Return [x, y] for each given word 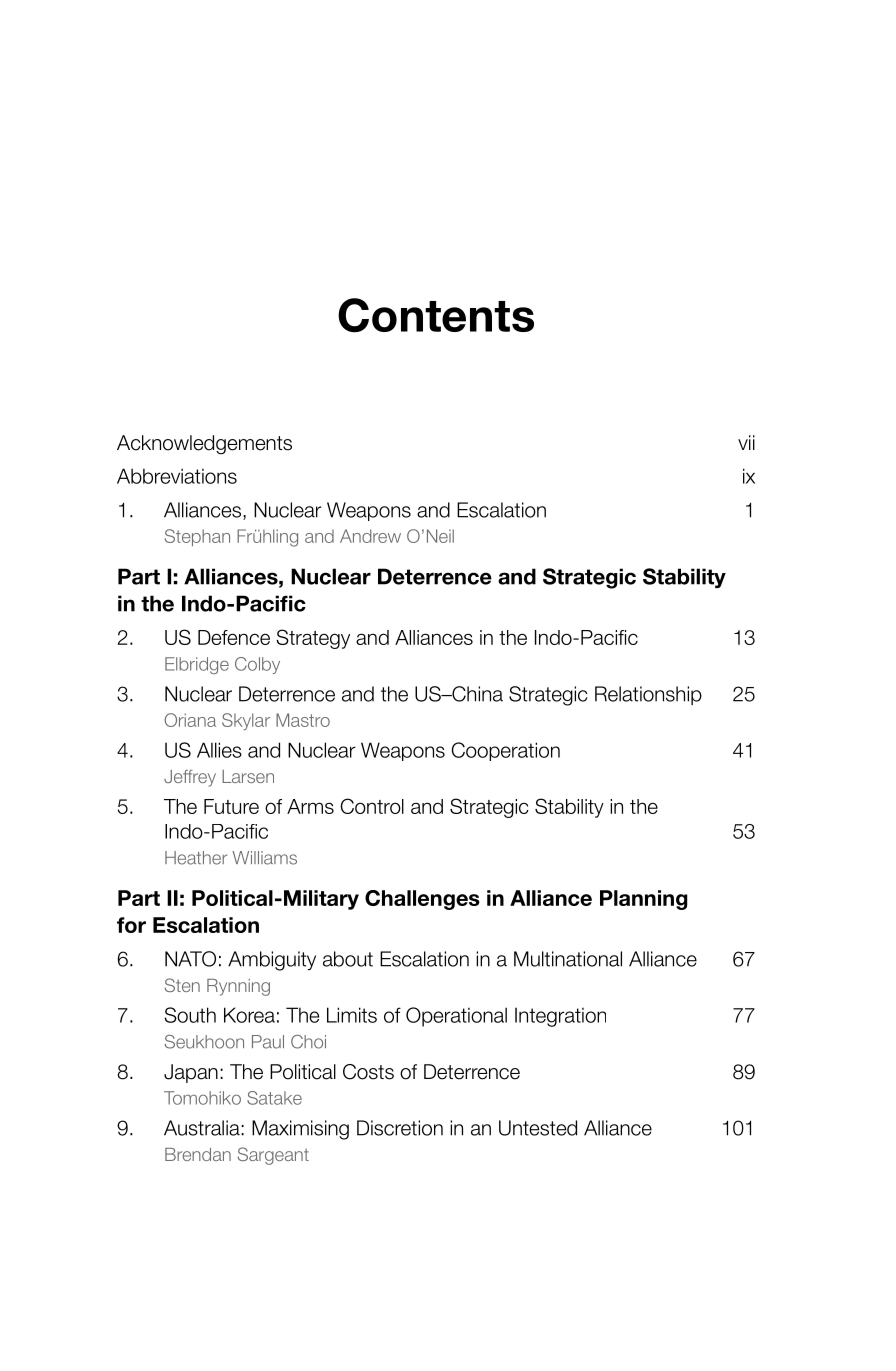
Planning [644, 900]
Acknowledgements [204, 445]
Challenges [422, 900]
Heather [196, 858]
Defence [234, 637]
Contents [436, 315]
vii [746, 442]
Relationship [648, 695]
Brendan [198, 1154]
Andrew [370, 536]
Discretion [400, 1128]
